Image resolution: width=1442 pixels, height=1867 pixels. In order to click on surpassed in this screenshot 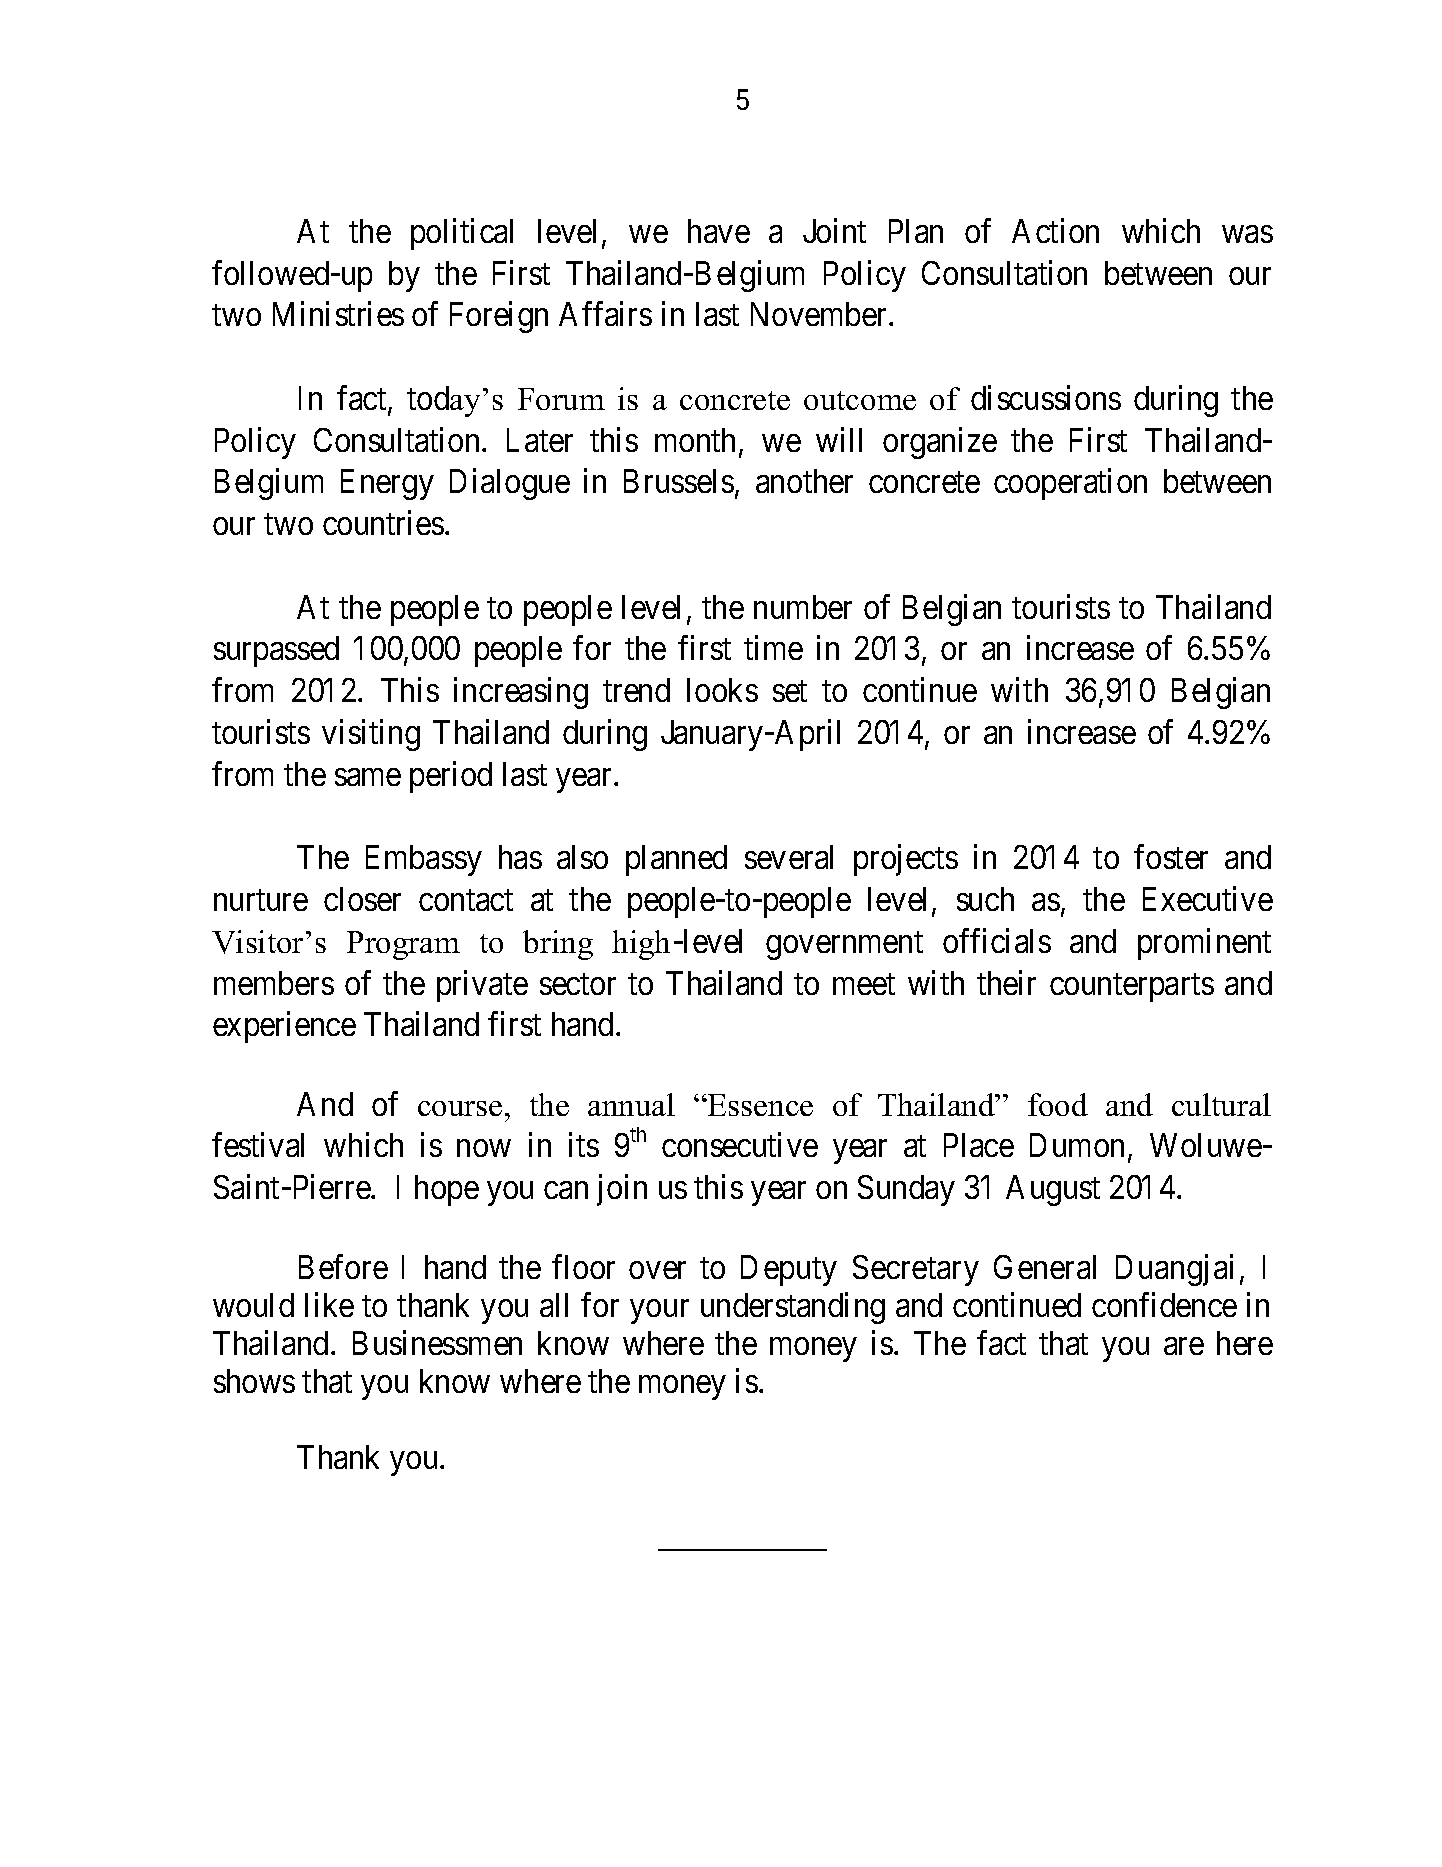, I will do `click(276, 651)`.
